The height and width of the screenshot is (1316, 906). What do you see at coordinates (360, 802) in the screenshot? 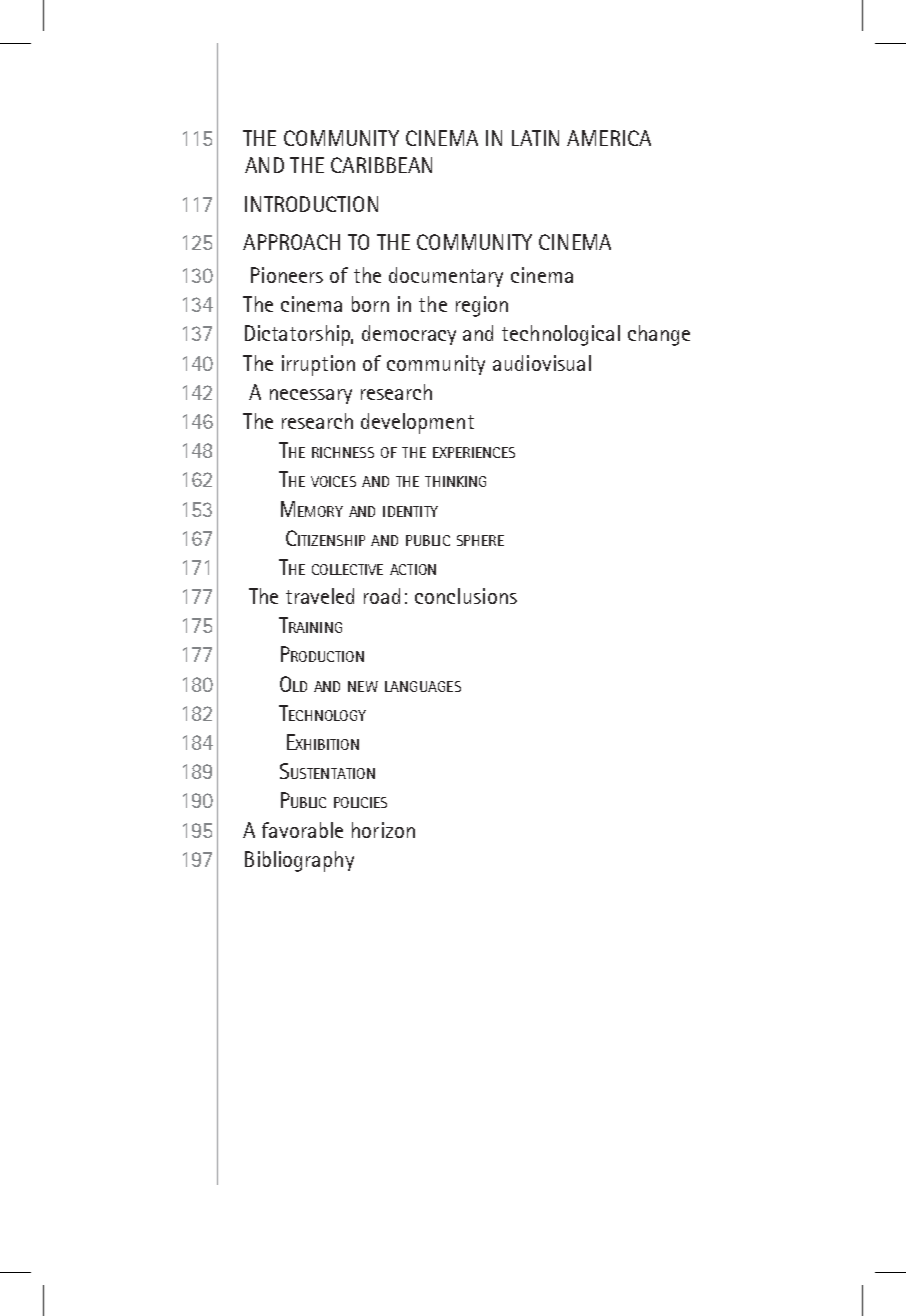
I see `policies` at bounding box center [360, 802].
